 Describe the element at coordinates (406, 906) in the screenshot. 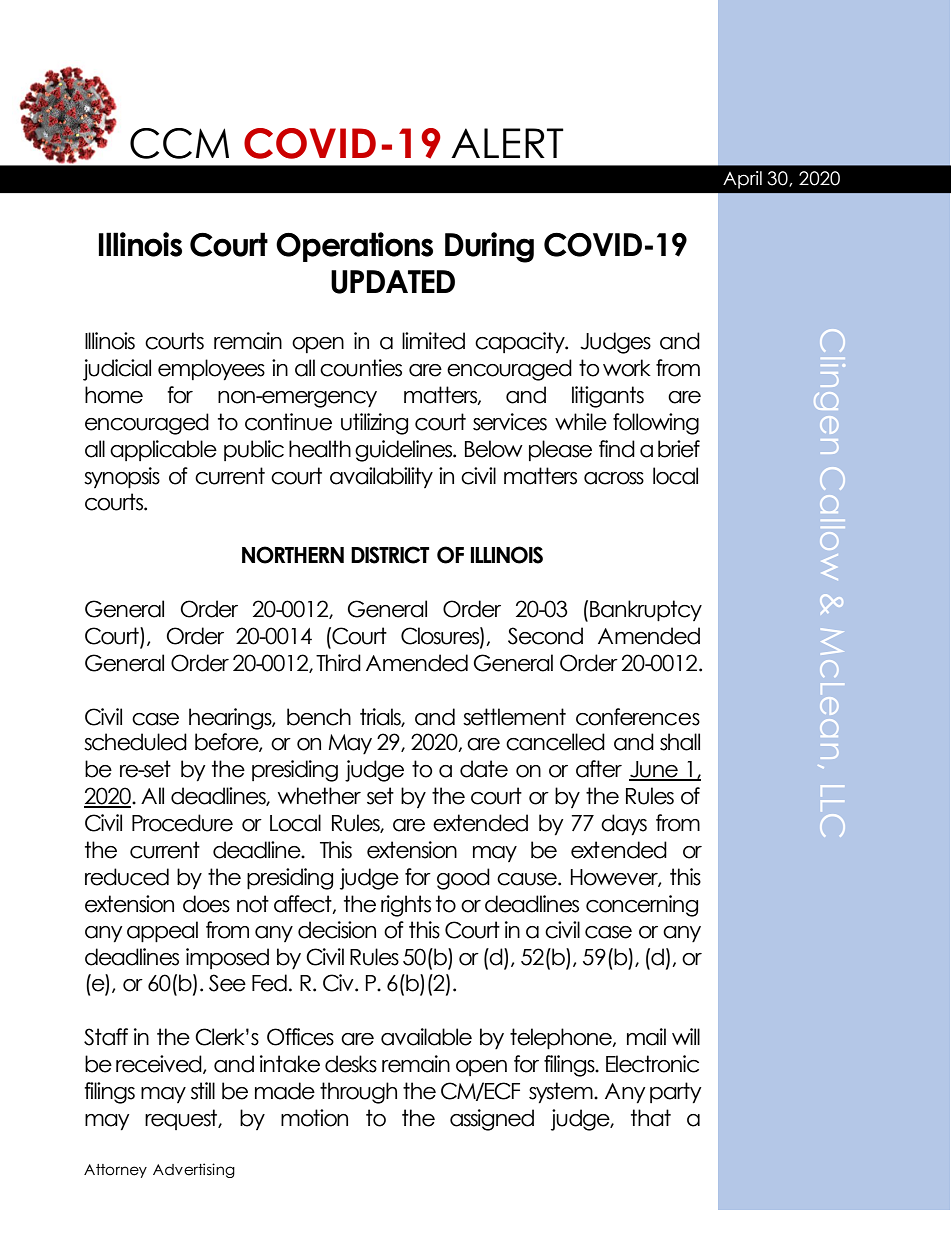

I see `rights` at that location.
